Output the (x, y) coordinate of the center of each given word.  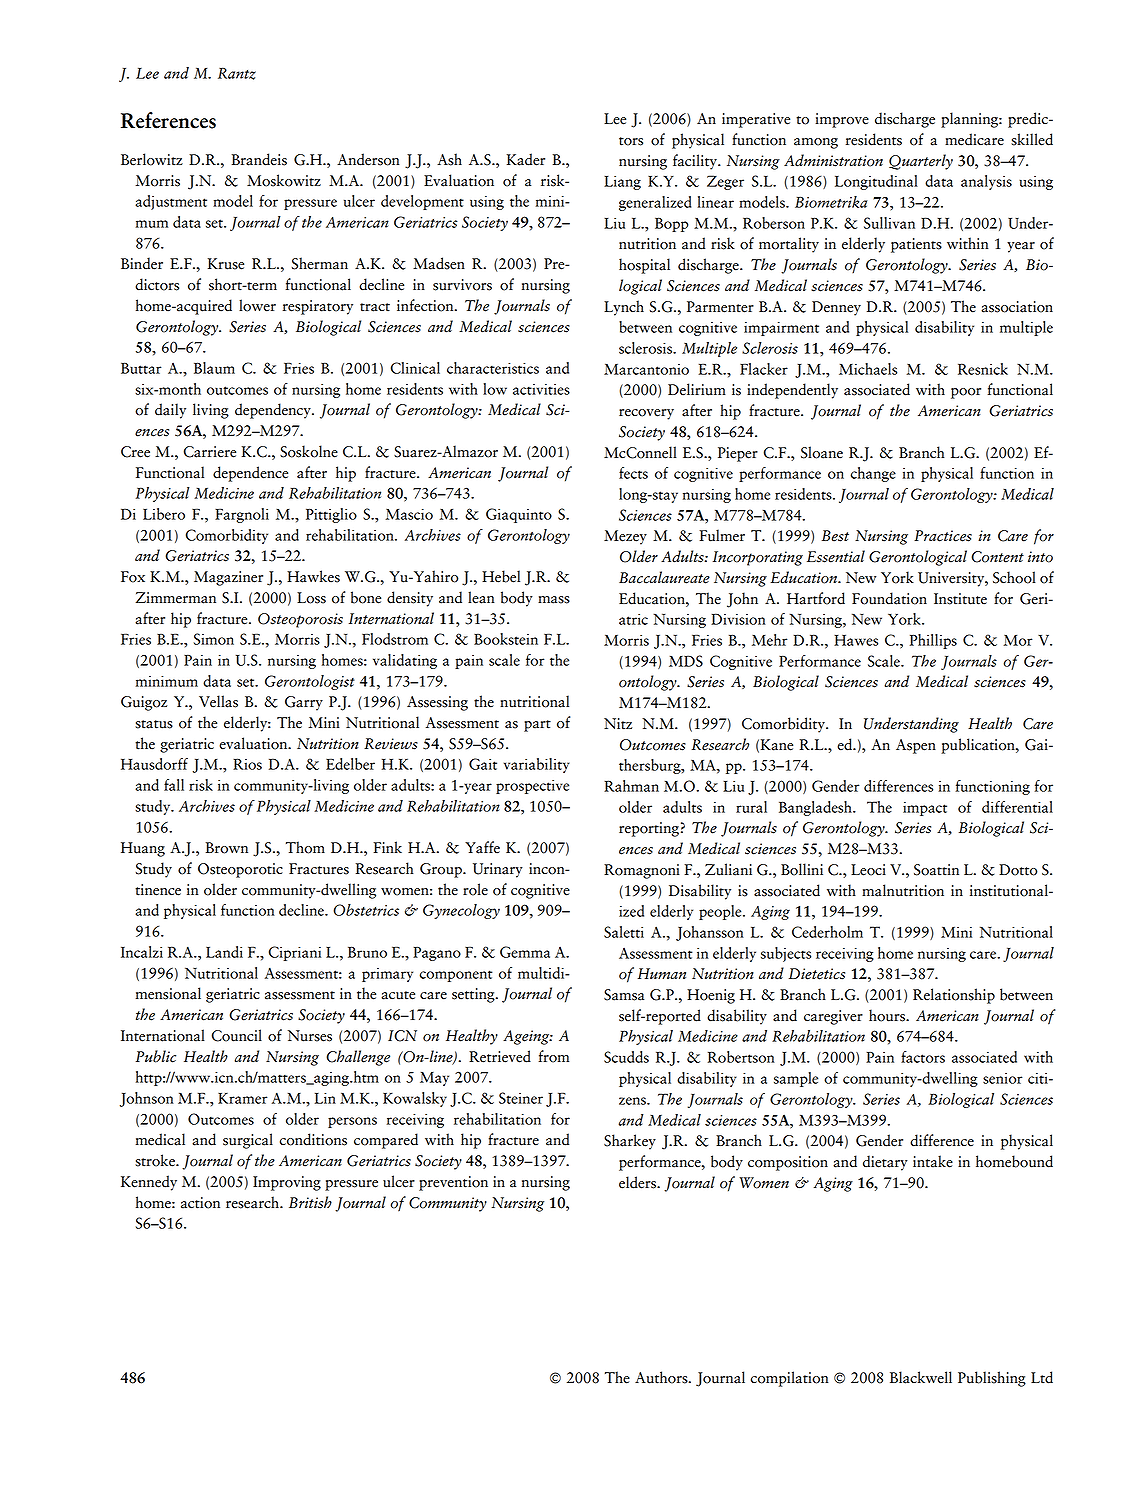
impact (925, 809)
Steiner (521, 1098)
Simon (214, 639)
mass (554, 600)
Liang (622, 182)
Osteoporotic (240, 870)
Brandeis (259, 159)
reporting (649, 829)
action (200, 1203)
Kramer (242, 1098)
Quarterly (921, 162)
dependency (274, 411)
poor (966, 393)
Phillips (933, 641)
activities (541, 389)
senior (1002, 1078)
